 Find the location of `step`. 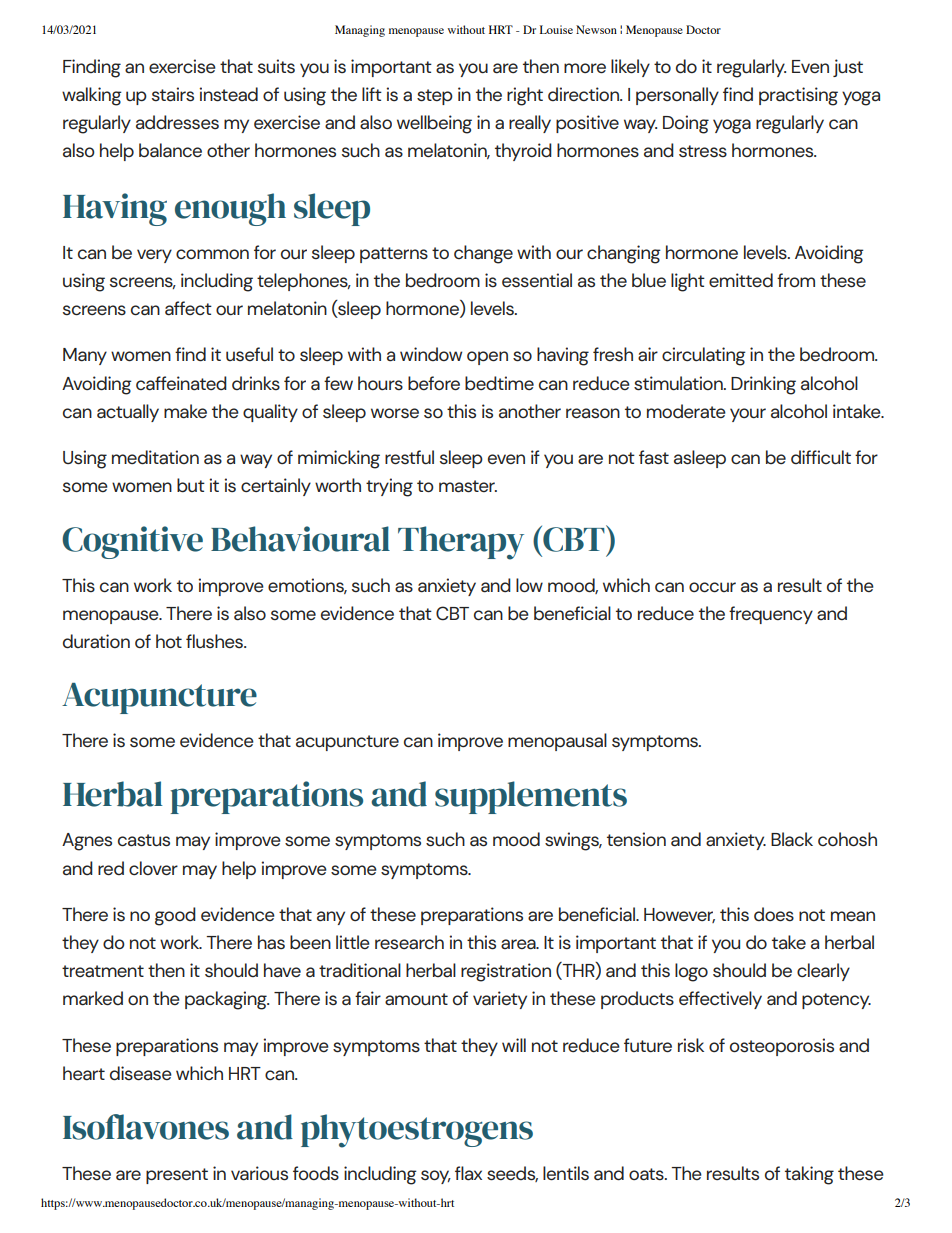

step is located at coordinates (435, 97).
